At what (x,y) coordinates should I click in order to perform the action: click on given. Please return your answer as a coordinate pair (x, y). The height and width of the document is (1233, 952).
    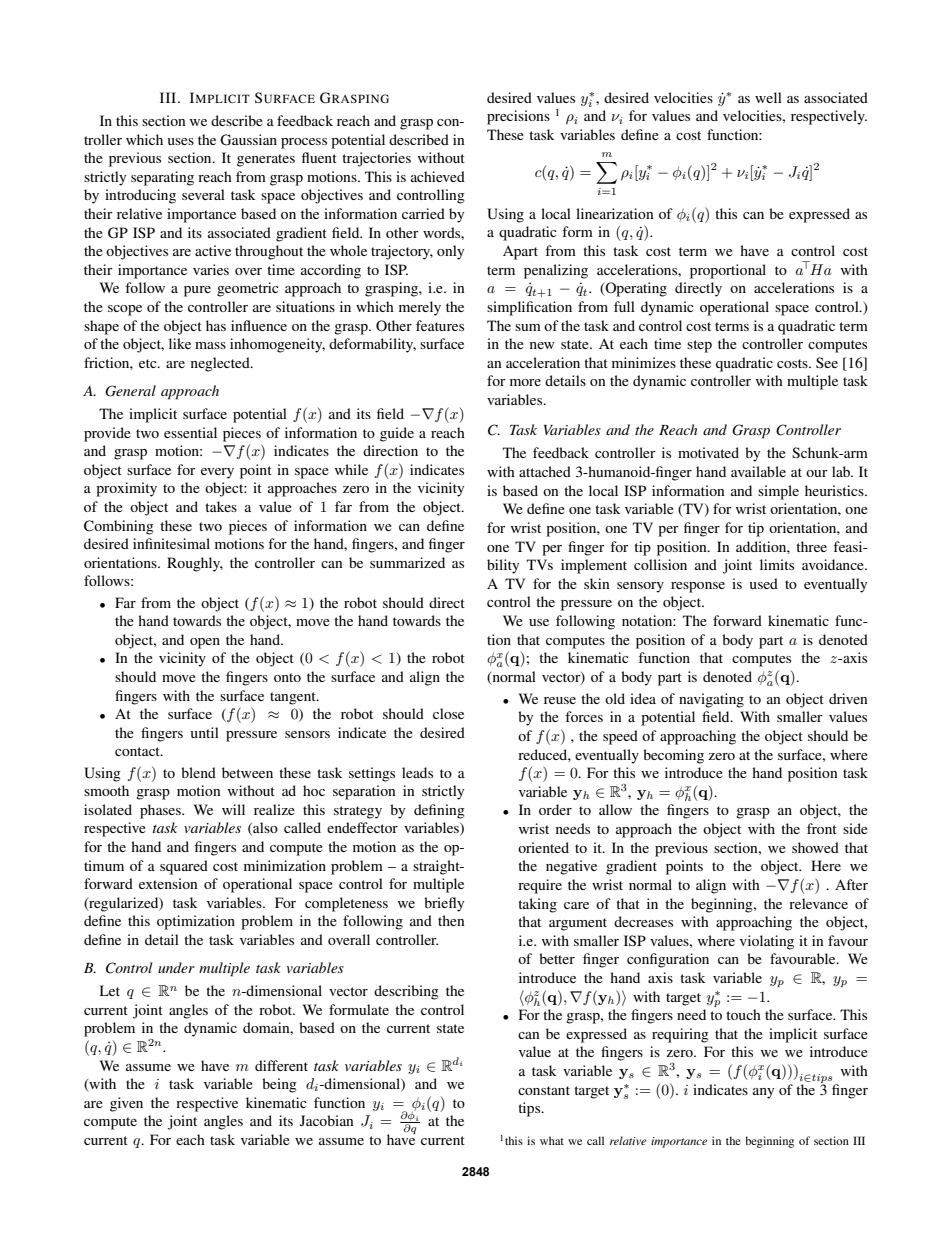
    Looking at the image, I should click on (126, 1104).
